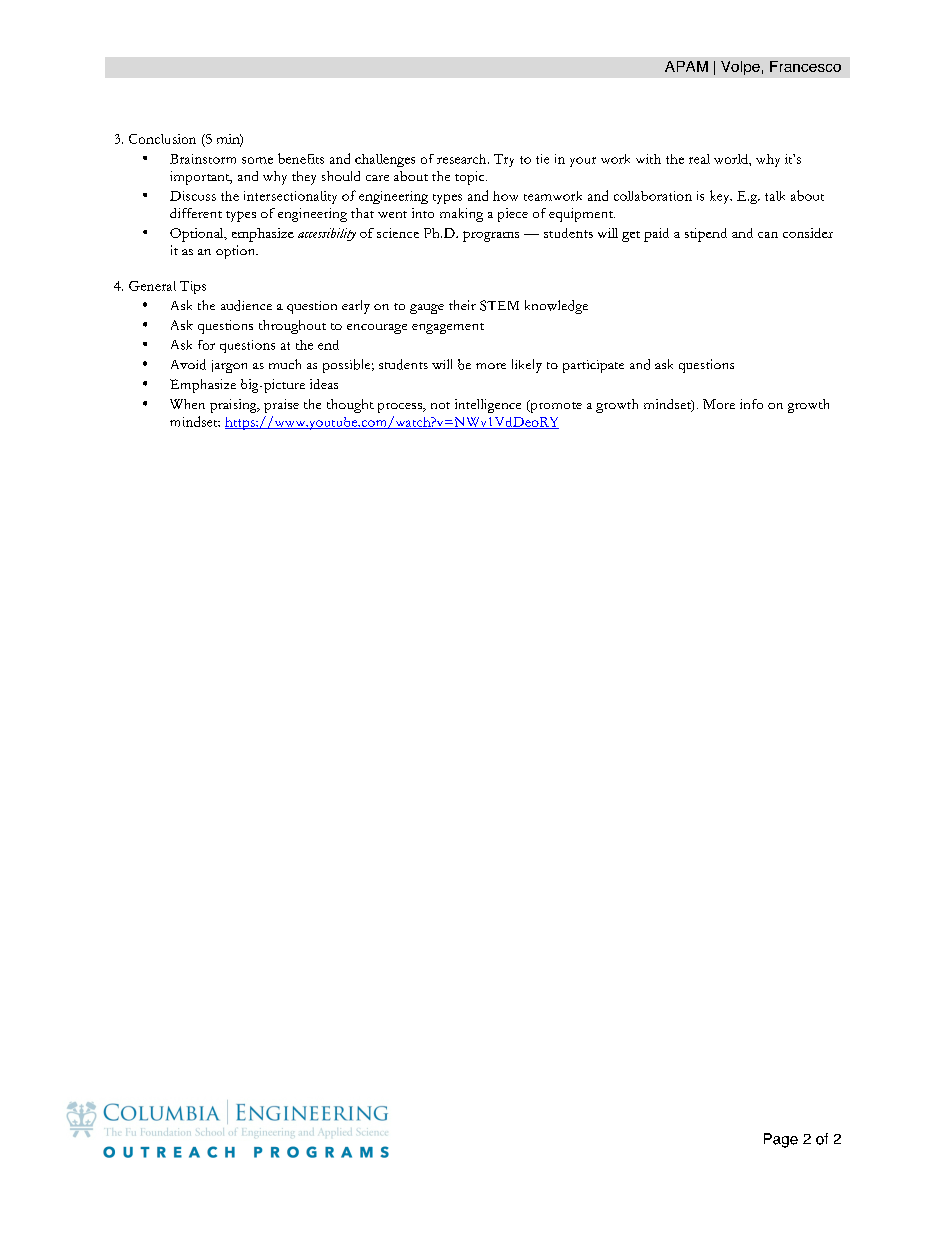 The height and width of the page is (1233, 952). What do you see at coordinates (203, 159) in the page?
I see `Brainstorm` at bounding box center [203, 159].
